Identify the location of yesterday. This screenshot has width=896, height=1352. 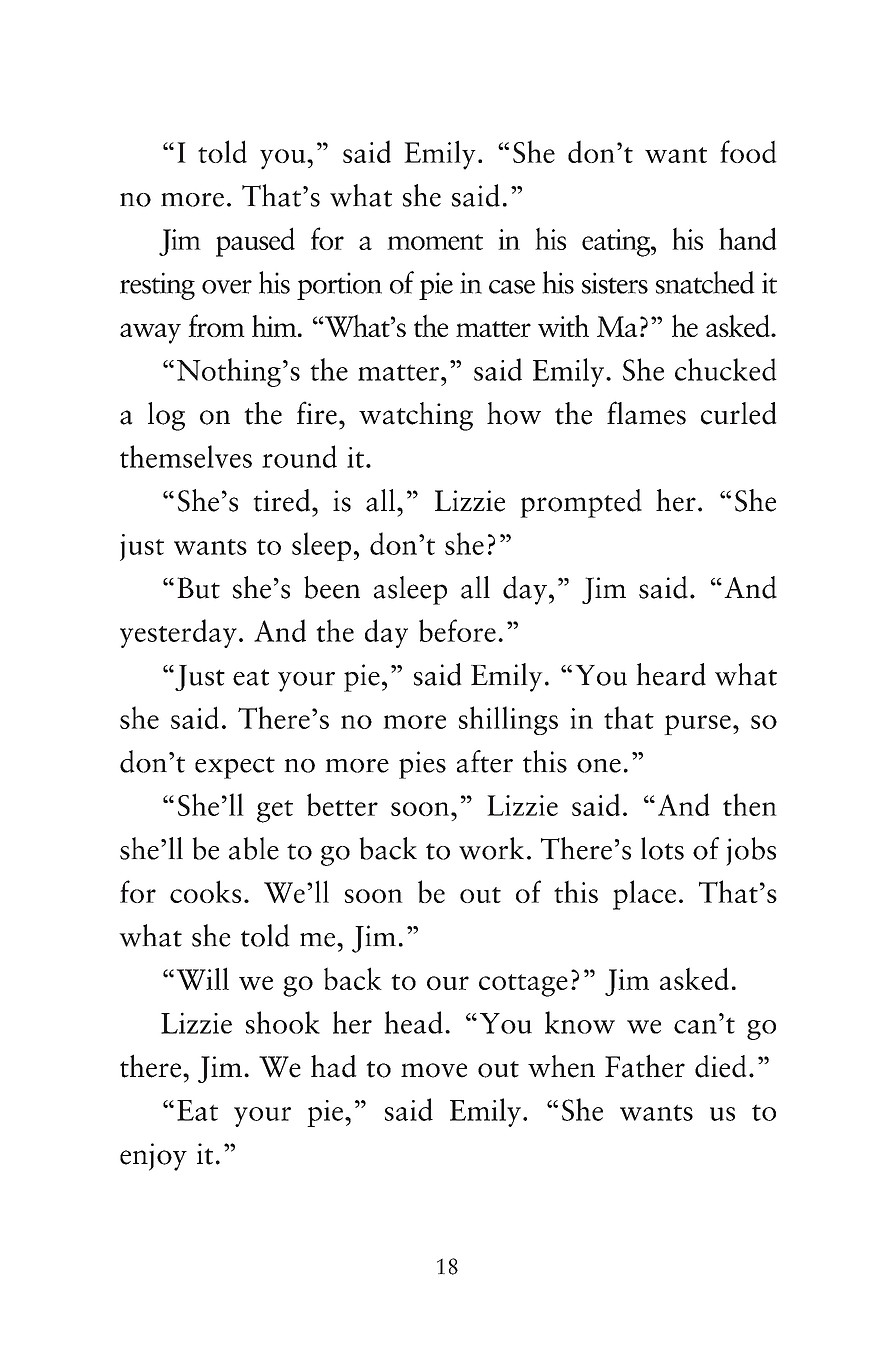
(178, 633).
